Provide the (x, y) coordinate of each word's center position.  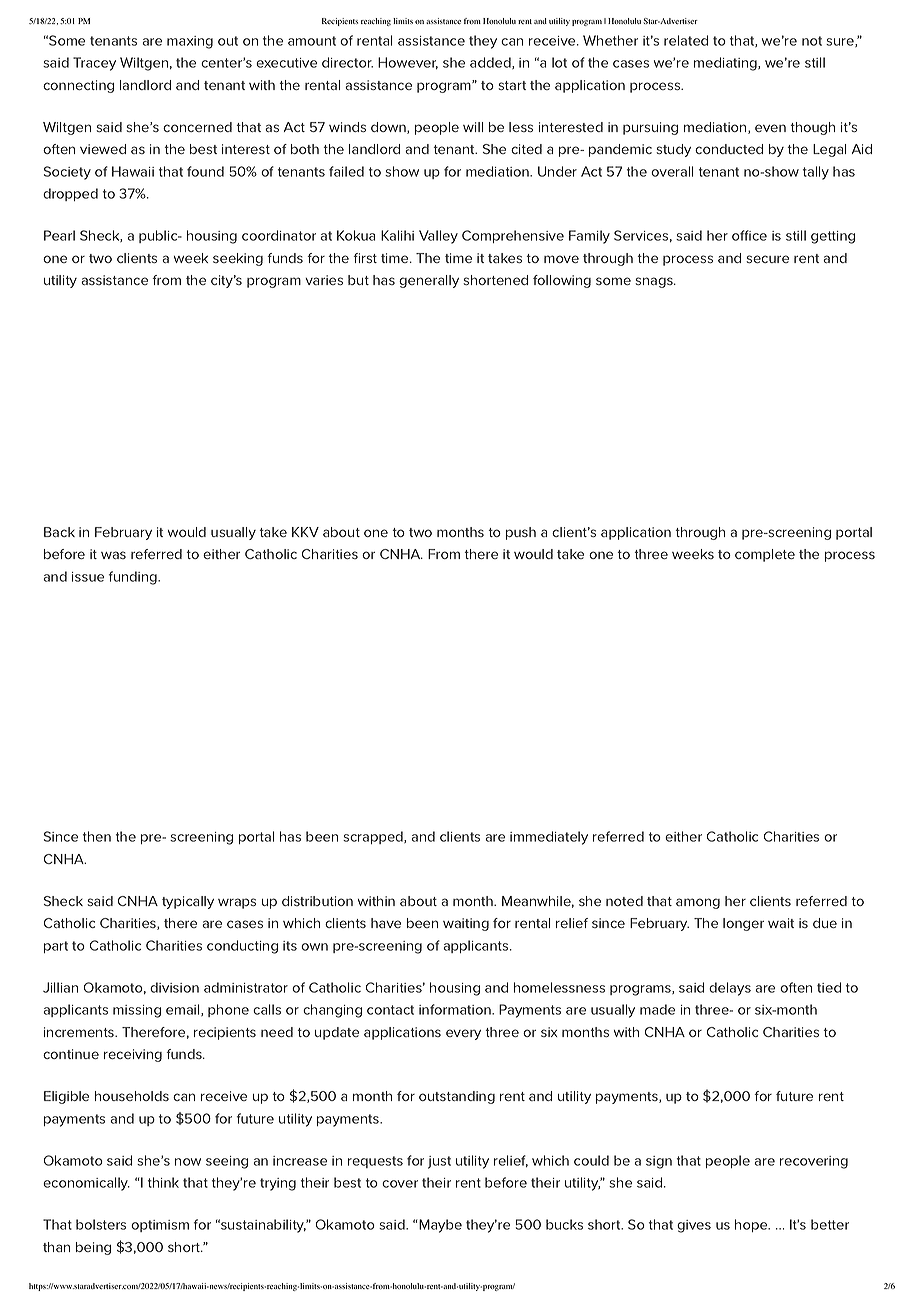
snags (655, 282)
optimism (160, 1226)
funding (134, 578)
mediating (726, 64)
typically (188, 902)
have (386, 923)
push (521, 533)
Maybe (440, 1226)
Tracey (94, 64)
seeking (238, 259)
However (408, 63)
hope (752, 1225)
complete (765, 555)
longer (743, 924)
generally (429, 281)
